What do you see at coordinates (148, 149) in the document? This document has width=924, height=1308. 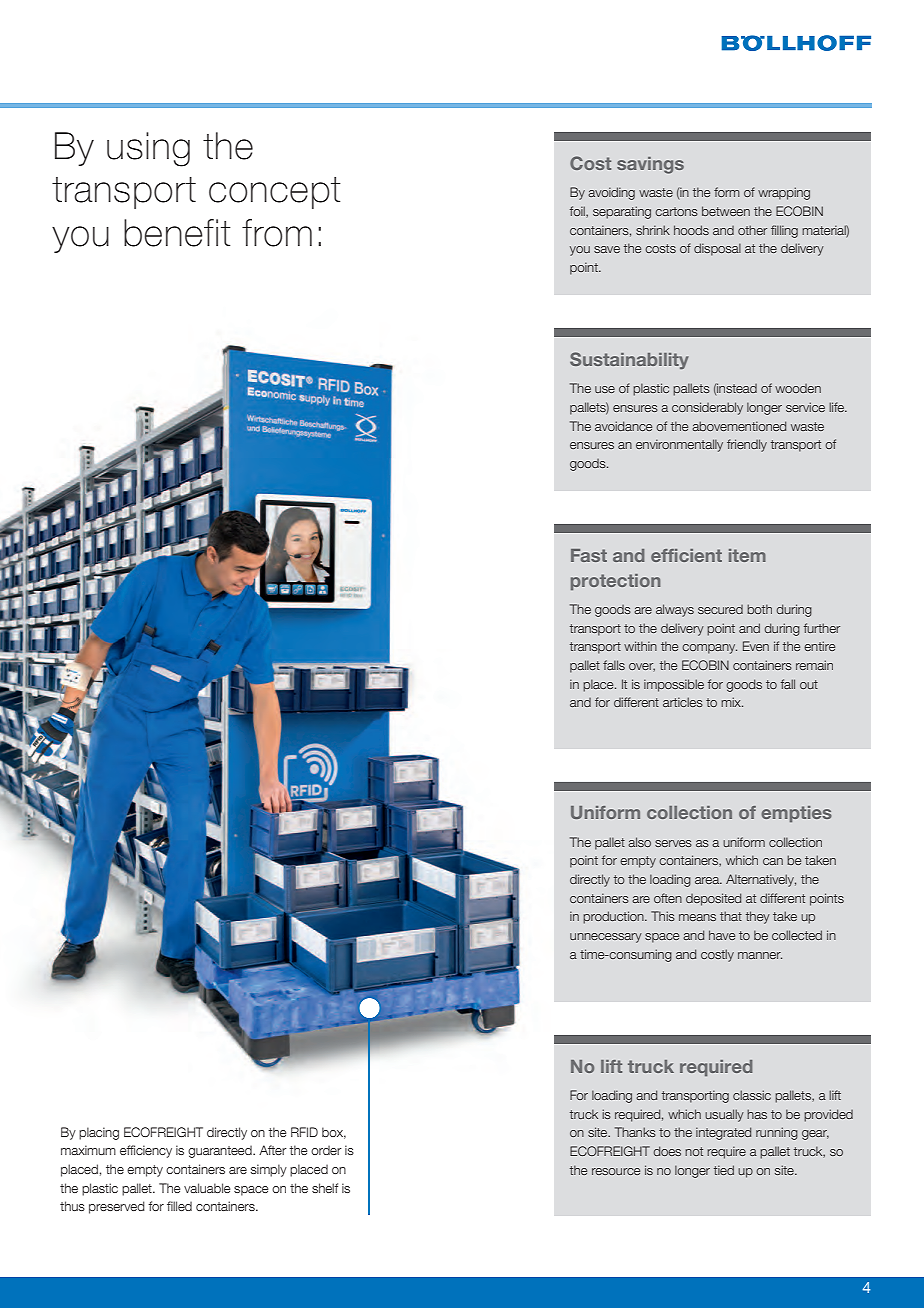 I see `using` at bounding box center [148, 149].
